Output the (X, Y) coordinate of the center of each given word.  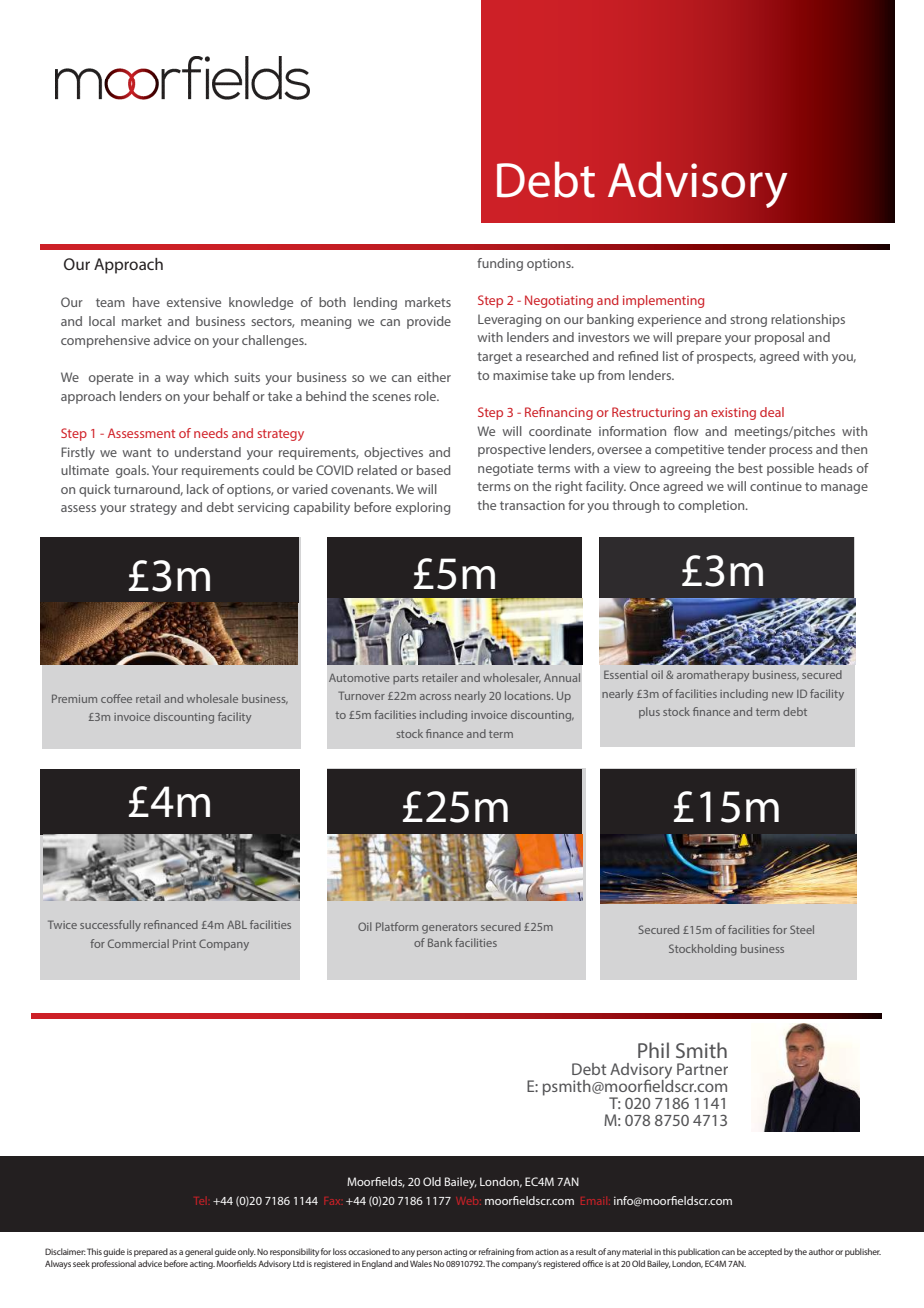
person (429, 1253)
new (782, 695)
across (435, 697)
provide (429, 322)
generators (450, 928)
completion (712, 506)
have (146, 302)
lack (198, 489)
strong (748, 321)
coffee (116, 698)
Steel (802, 929)
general (199, 1252)
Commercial (138, 943)
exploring (423, 508)
